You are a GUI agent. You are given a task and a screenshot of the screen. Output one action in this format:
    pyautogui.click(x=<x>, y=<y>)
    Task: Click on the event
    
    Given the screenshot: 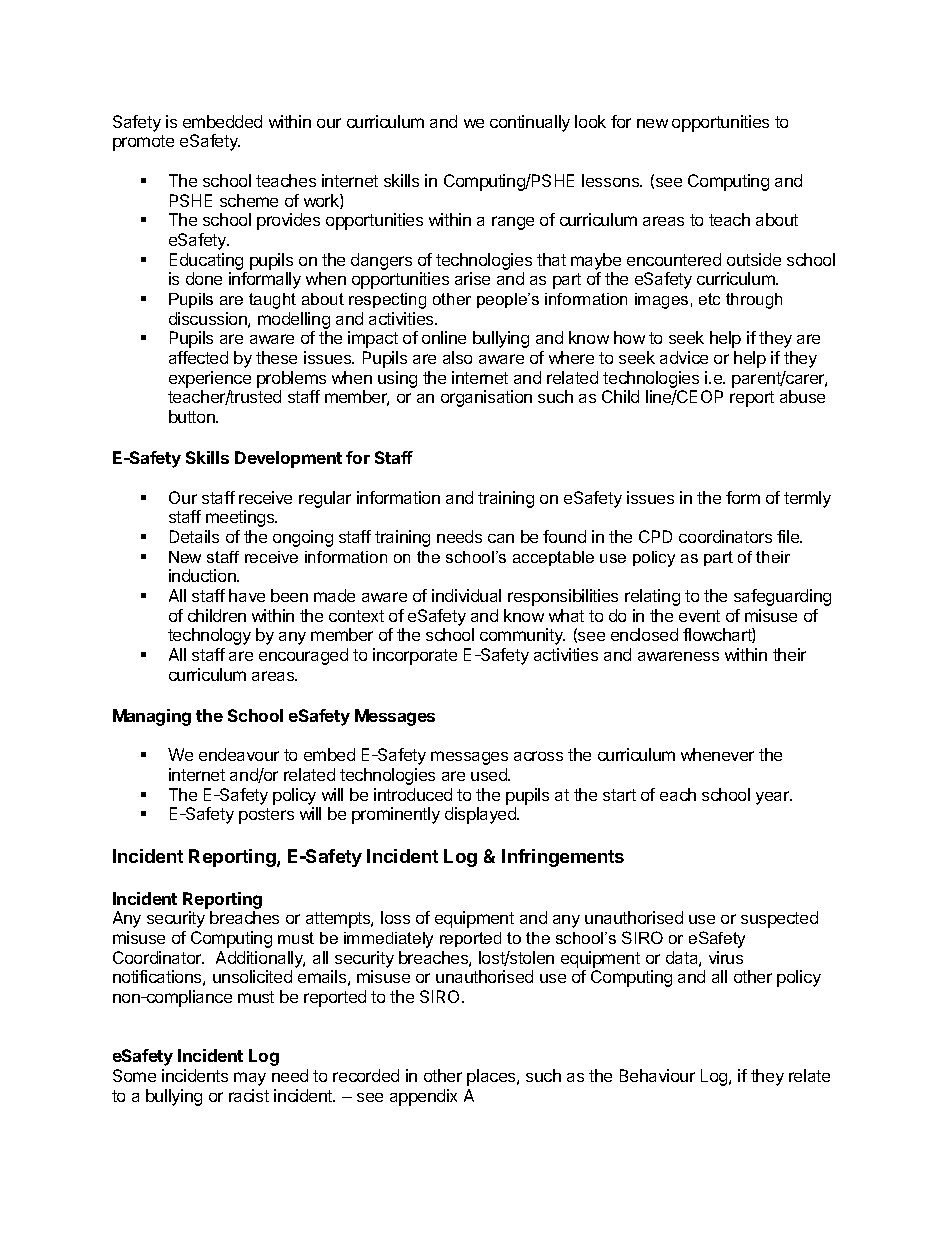 What is the action you would take?
    pyautogui.click(x=699, y=616)
